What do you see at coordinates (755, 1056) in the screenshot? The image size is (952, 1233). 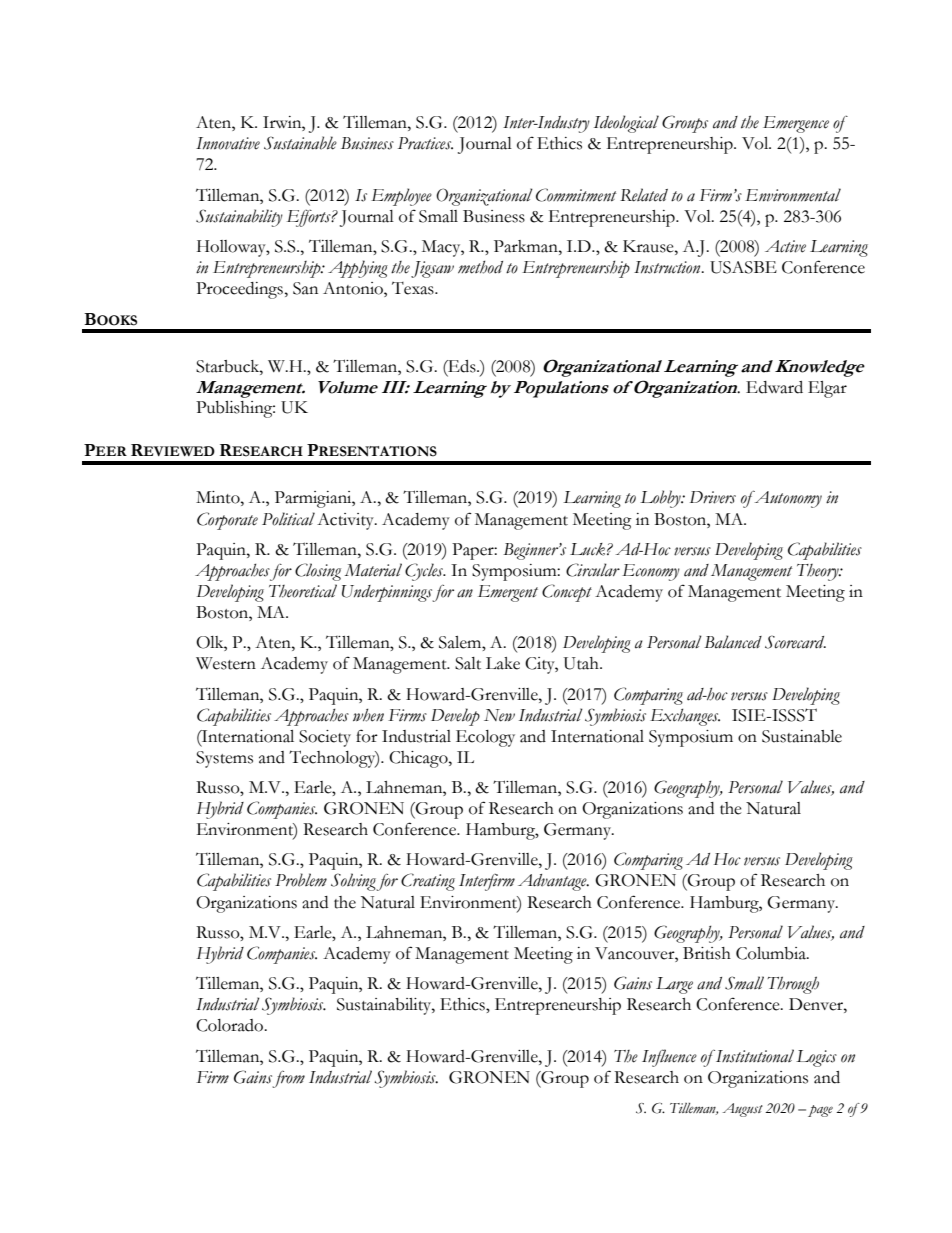 I see `Institutional` at bounding box center [755, 1056].
